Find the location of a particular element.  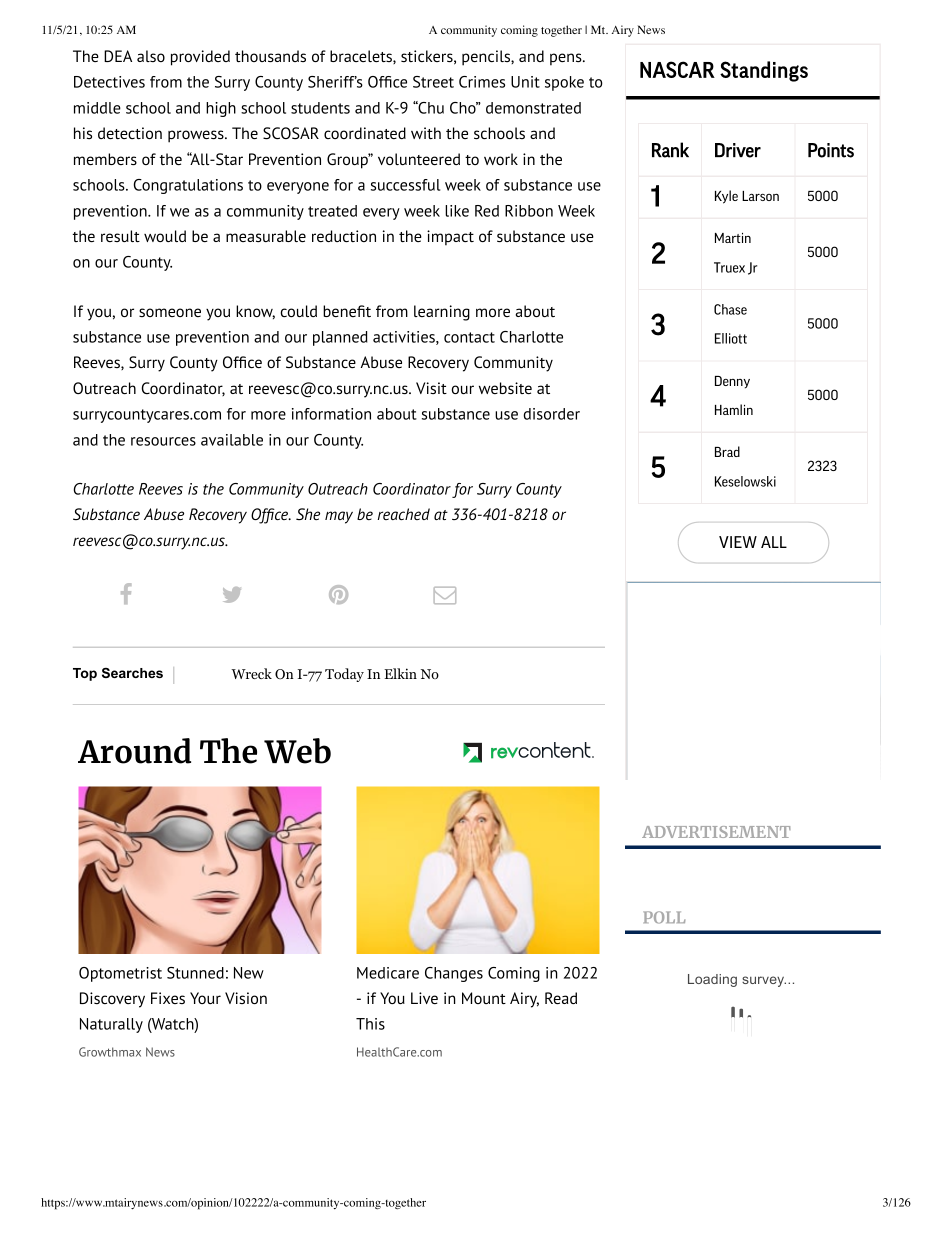

provided is located at coordinates (200, 58).
